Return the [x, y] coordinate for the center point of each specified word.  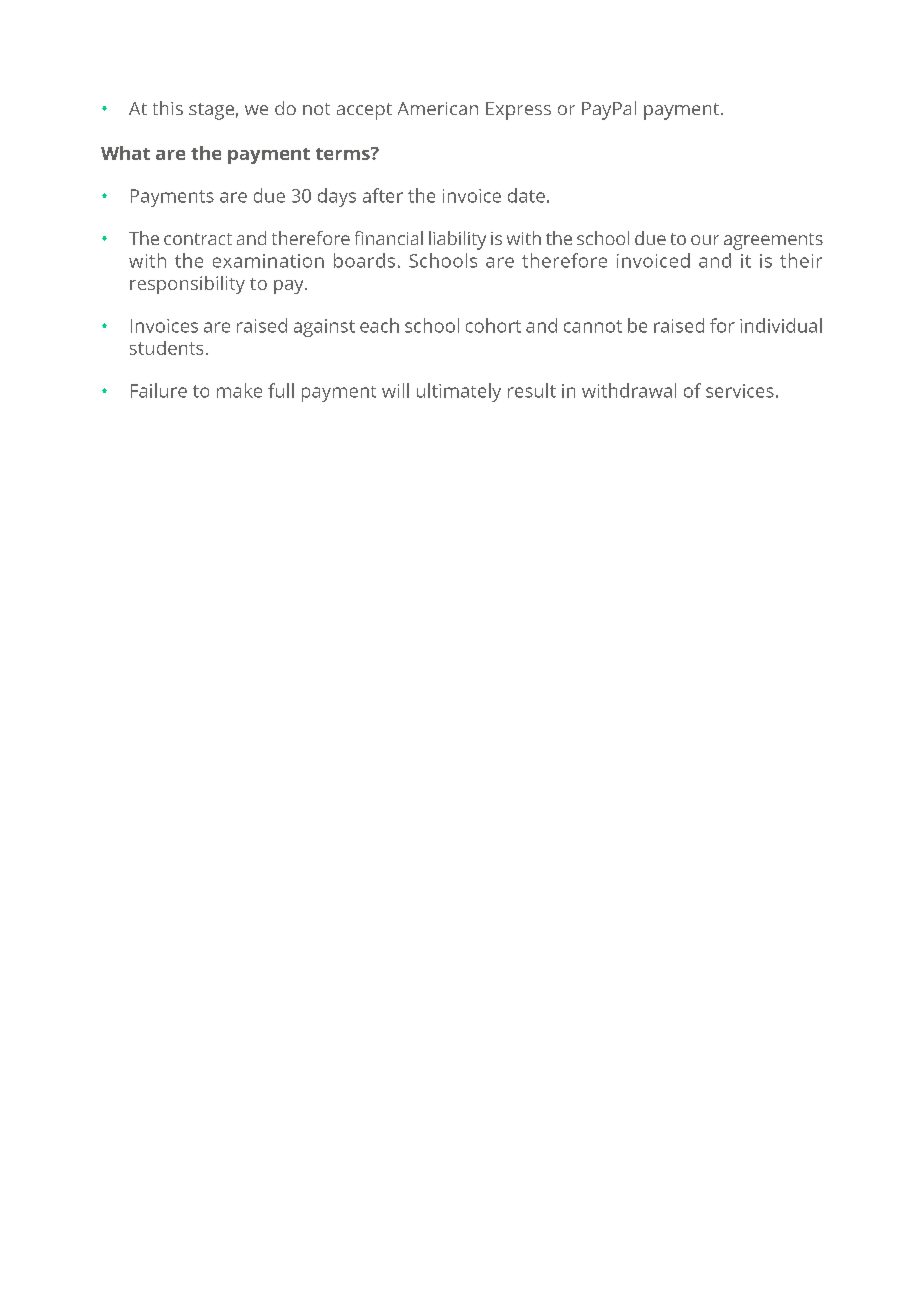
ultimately [459, 392]
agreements [773, 241]
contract [198, 239]
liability [457, 240]
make [239, 390]
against [324, 328]
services [740, 391]
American [438, 108]
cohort [493, 325]
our [705, 240]
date [526, 195]
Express [518, 111]
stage [211, 111]
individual [781, 325]
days [337, 197]
